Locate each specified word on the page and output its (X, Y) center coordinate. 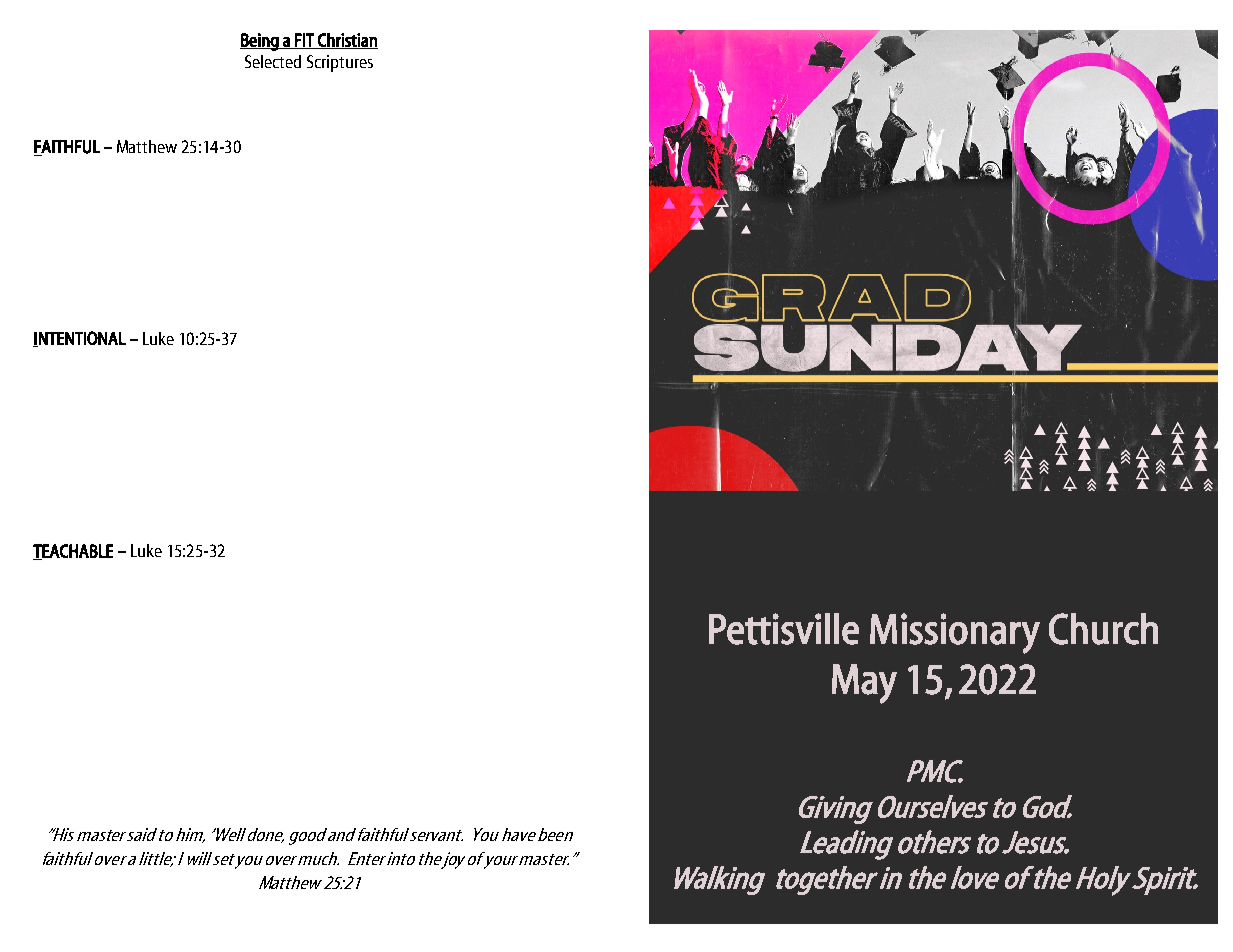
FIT (304, 41)
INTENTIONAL (79, 339)
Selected (273, 61)
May (864, 684)
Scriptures (340, 63)
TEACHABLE (73, 552)
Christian (347, 41)
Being (260, 42)
